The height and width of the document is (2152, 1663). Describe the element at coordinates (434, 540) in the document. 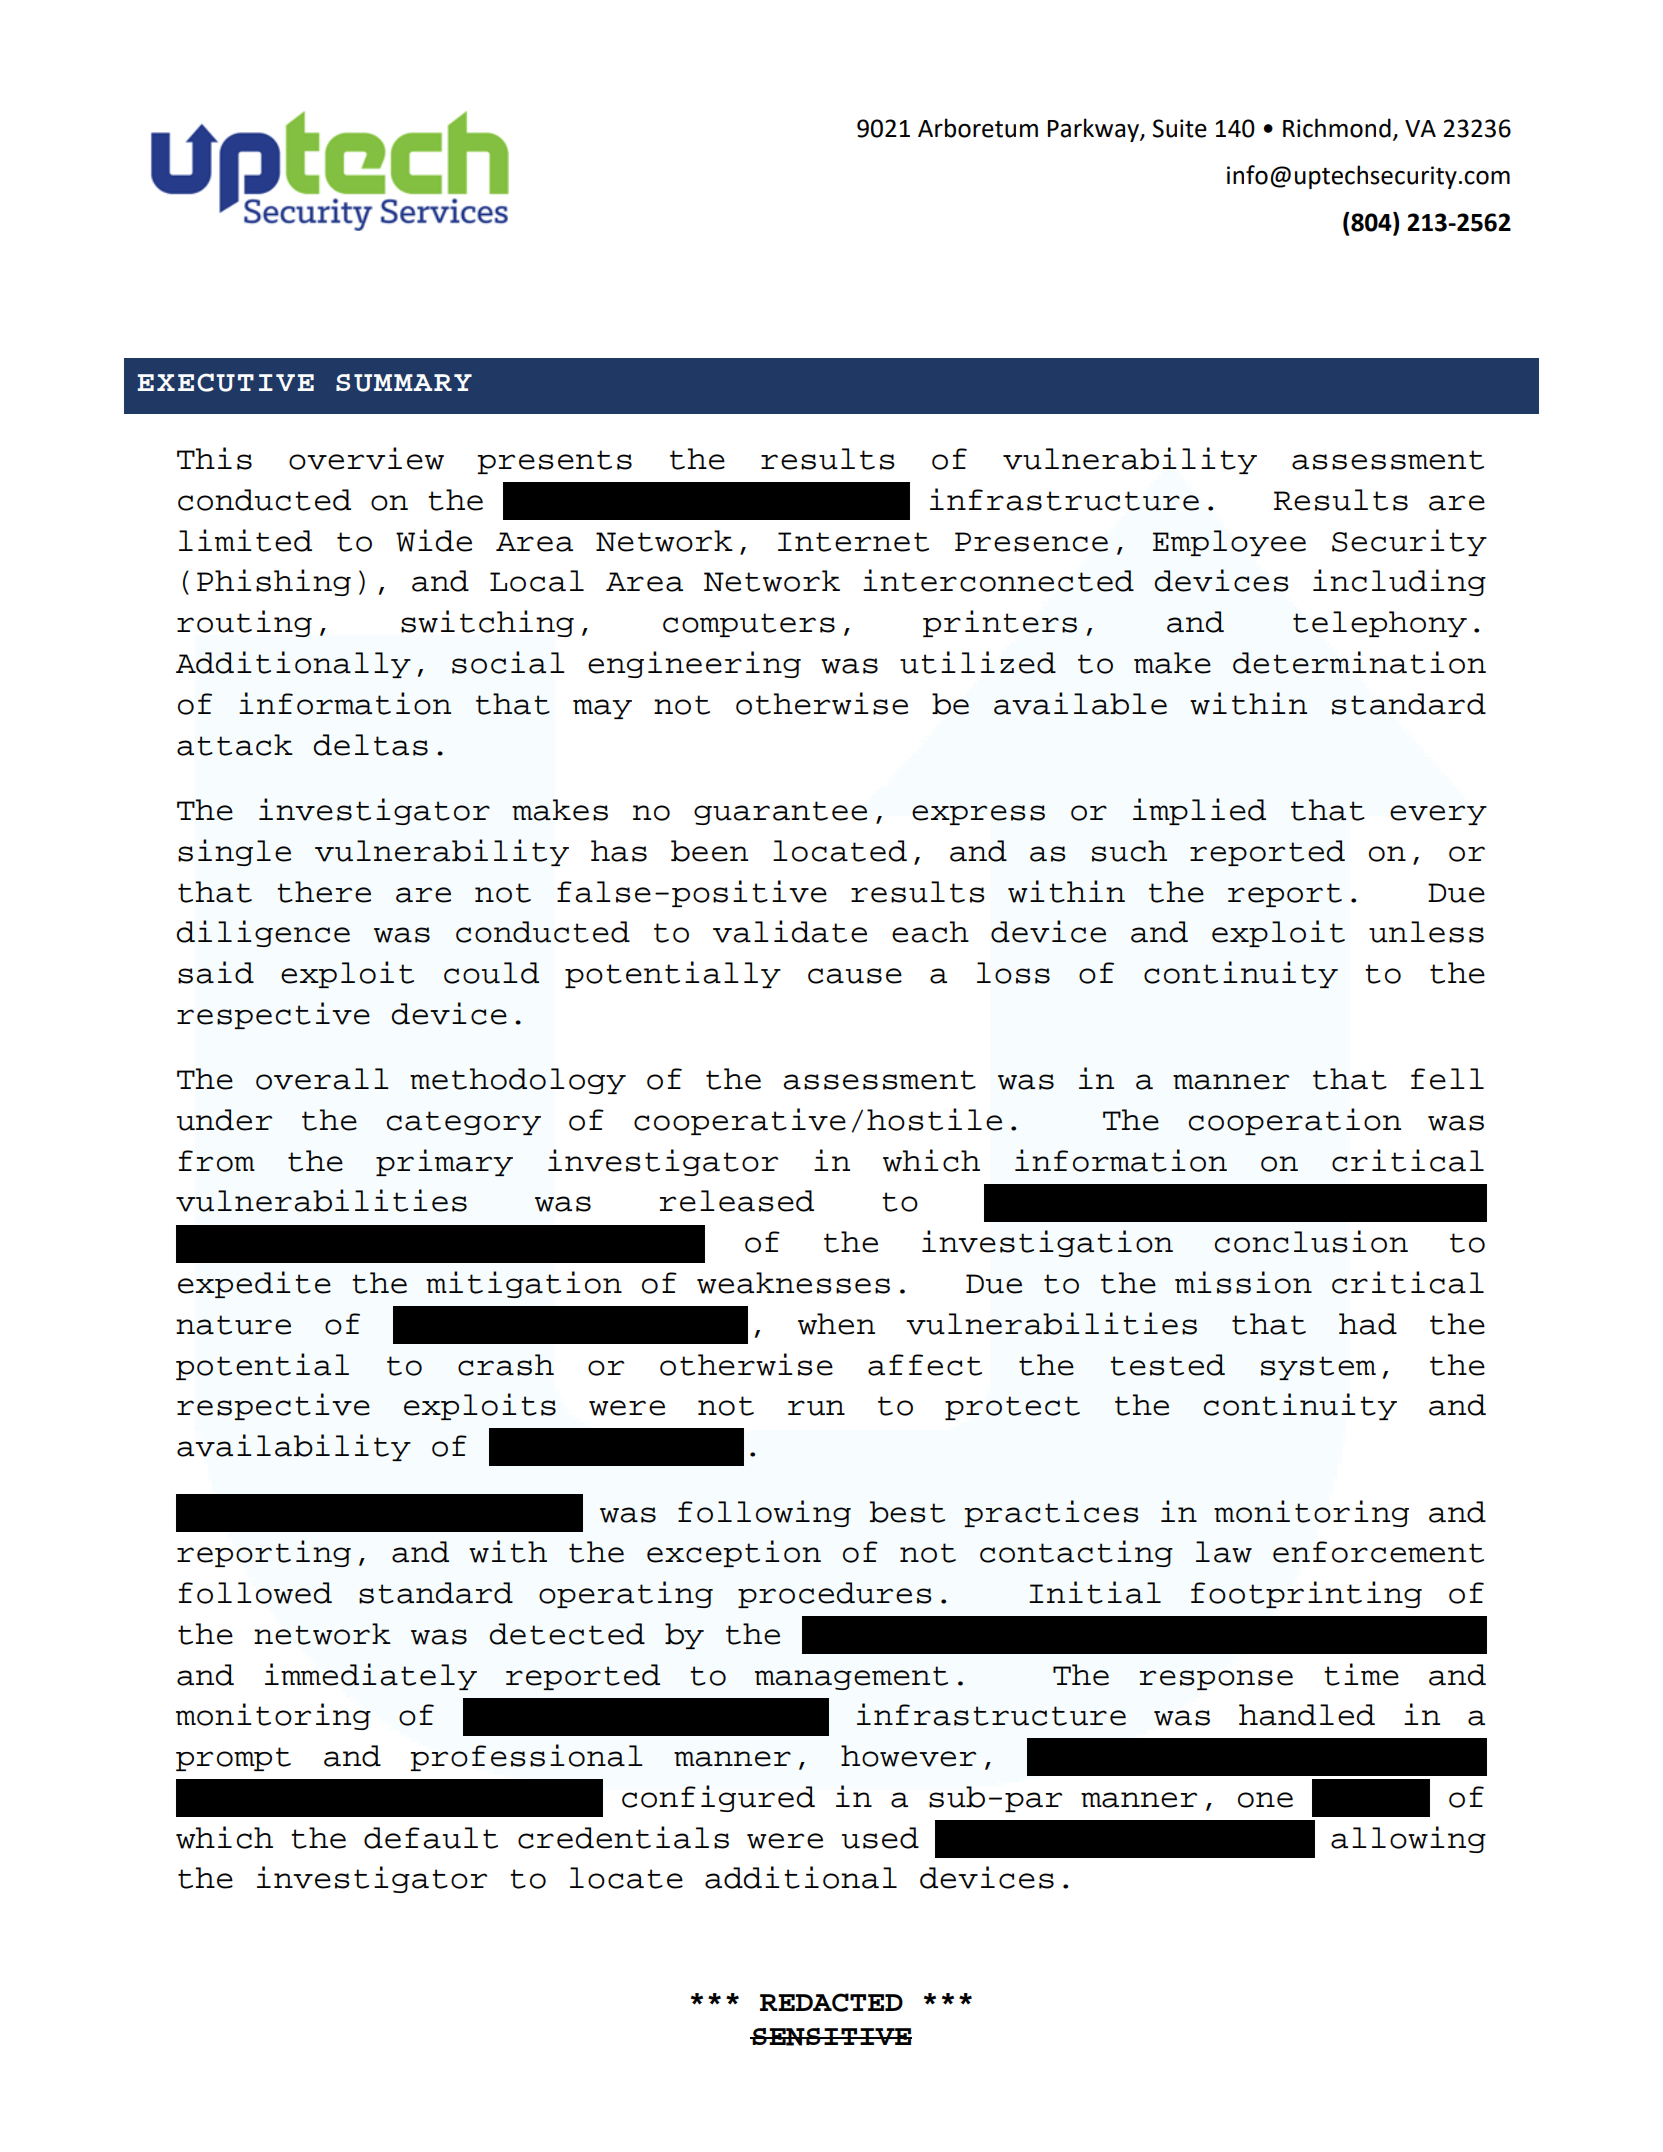

I see `Wide` at that location.
